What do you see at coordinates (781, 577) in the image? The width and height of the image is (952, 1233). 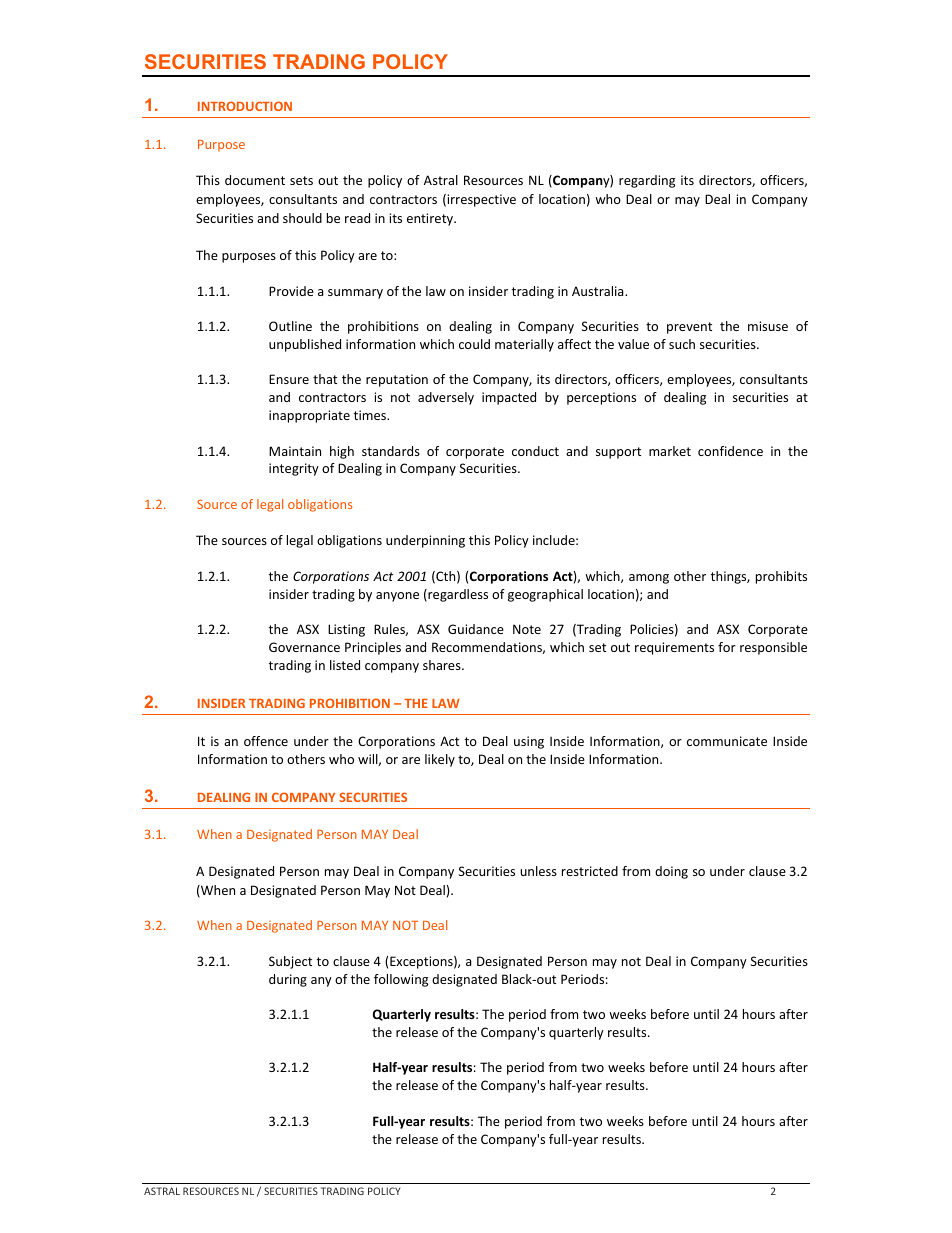 I see `prohibits` at bounding box center [781, 577].
